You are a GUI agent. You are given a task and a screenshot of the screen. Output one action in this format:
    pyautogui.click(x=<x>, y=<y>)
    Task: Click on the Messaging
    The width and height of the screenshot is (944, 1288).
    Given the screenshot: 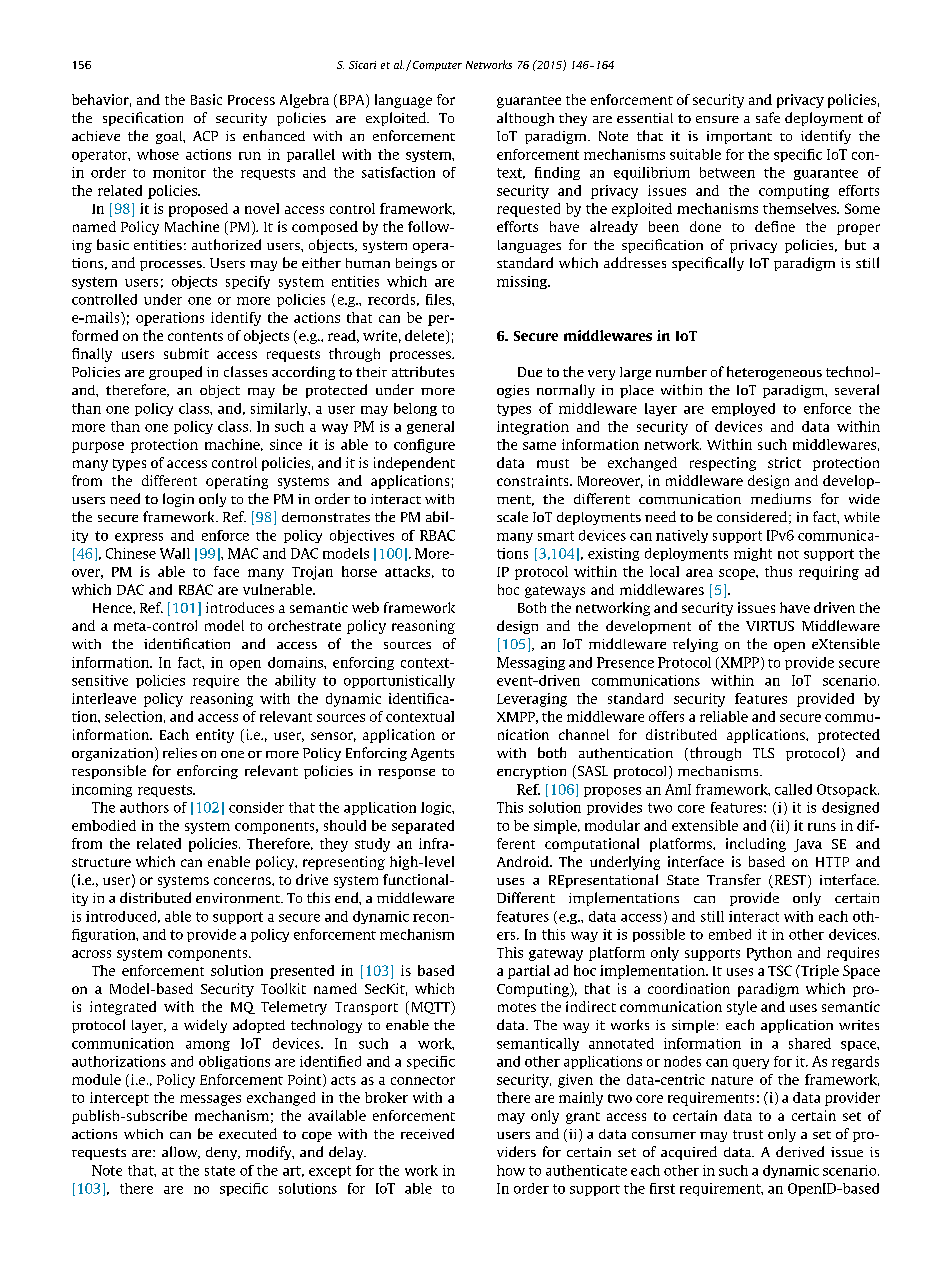 What is the action you would take?
    pyautogui.click(x=531, y=663)
